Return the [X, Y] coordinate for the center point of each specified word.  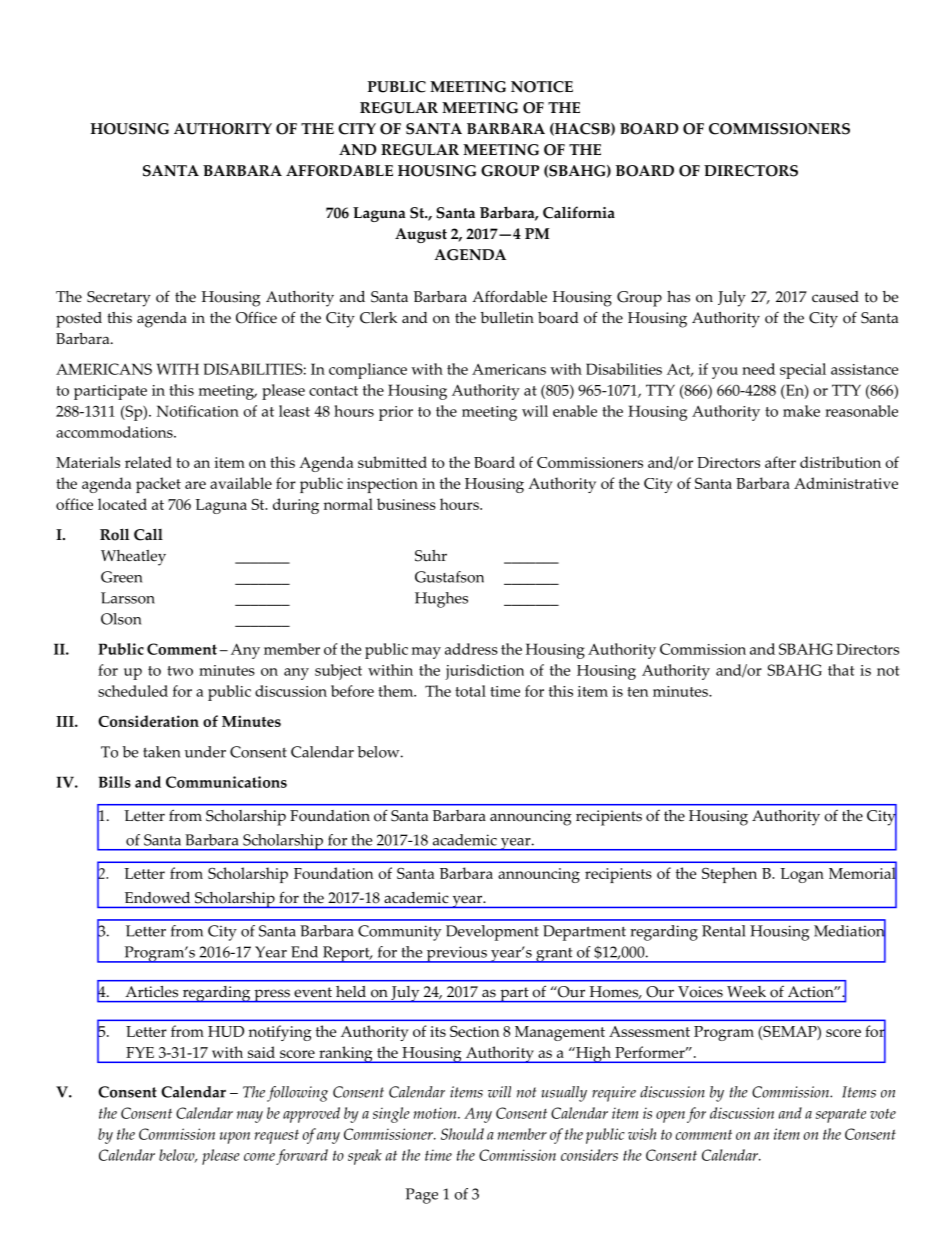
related [148, 462]
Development [492, 933]
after [780, 462]
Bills [114, 782]
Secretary [119, 299]
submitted [392, 462]
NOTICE [542, 87]
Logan [802, 875]
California [579, 212]
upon [235, 1138]
